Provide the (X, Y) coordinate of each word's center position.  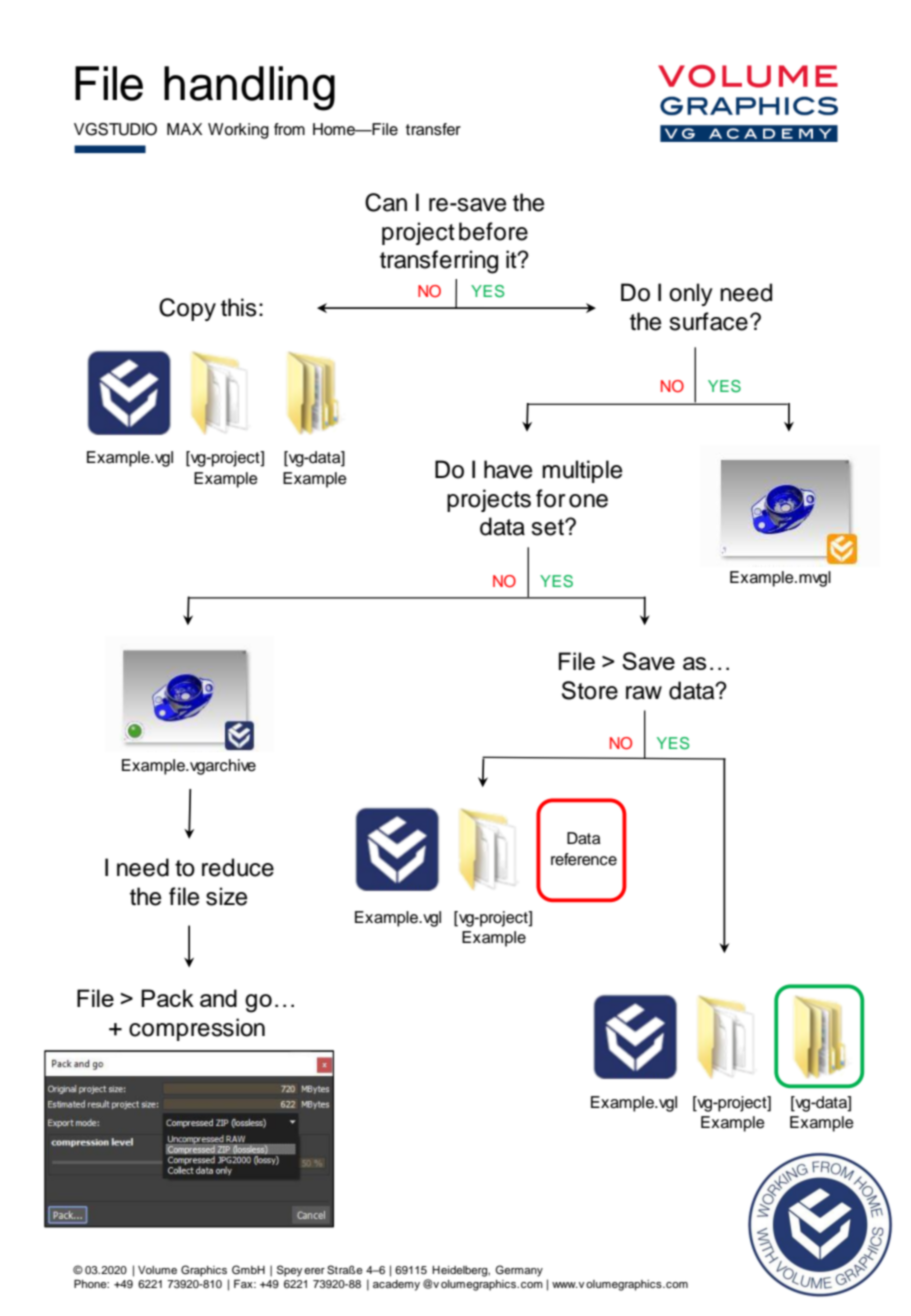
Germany (519, 1271)
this (239, 307)
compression (197, 1029)
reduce (238, 867)
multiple (582, 471)
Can (386, 202)
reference (584, 859)
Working (238, 131)
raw (644, 693)
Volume (157, 1270)
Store (590, 690)
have (508, 469)
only (691, 294)
